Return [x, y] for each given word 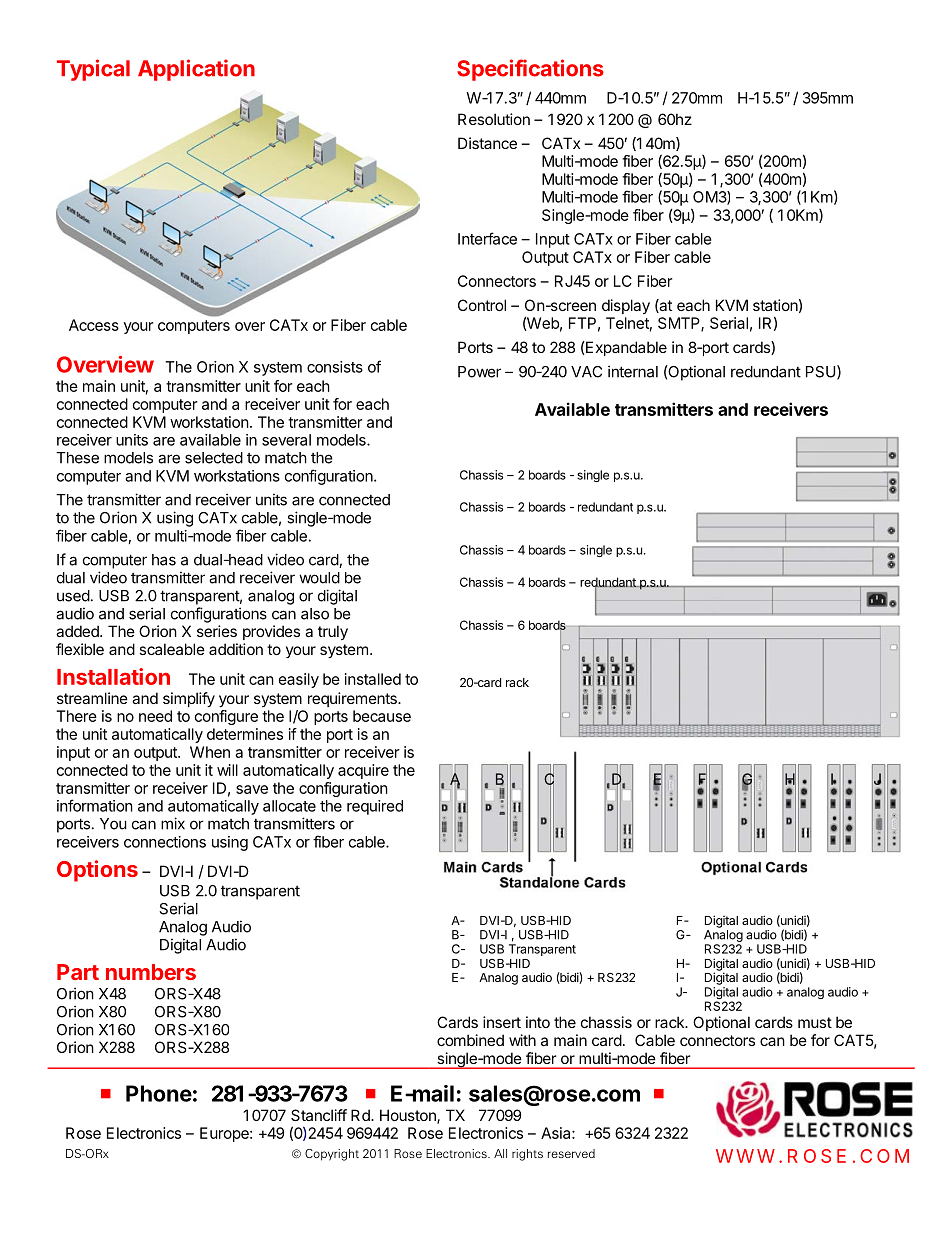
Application [196, 70]
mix [173, 823]
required [375, 807]
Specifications [530, 70]
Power [479, 372]
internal [633, 371]
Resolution [494, 119]
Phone [159, 1093]
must [815, 1022]
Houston [409, 1116]
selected [214, 458]
